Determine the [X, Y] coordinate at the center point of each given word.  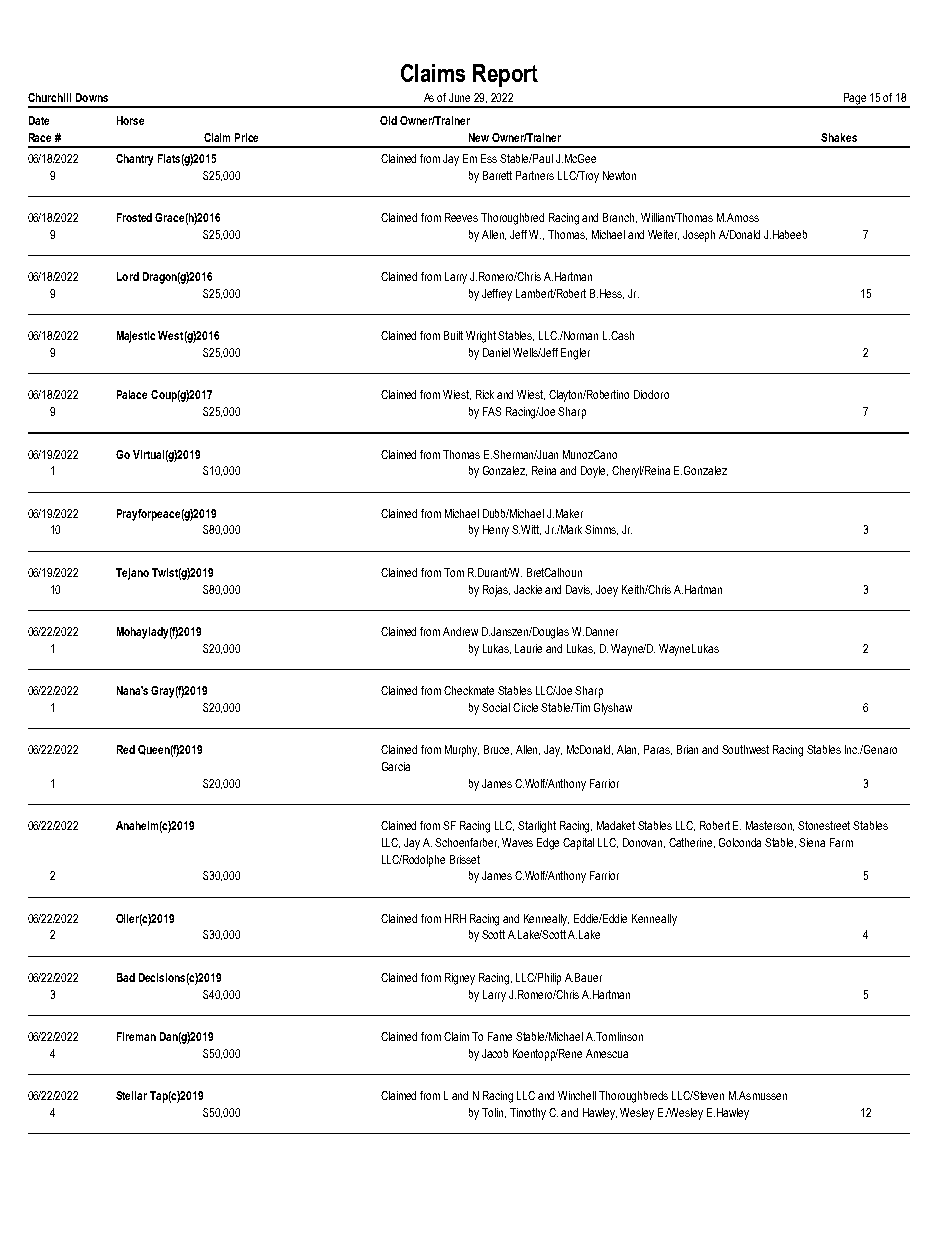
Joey [607, 591]
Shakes [839, 137]
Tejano [132, 574]
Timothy [528, 1114]
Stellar [131, 1095]
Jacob [495, 1053]
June [459, 97]
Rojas [496, 591]
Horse [130, 120]
